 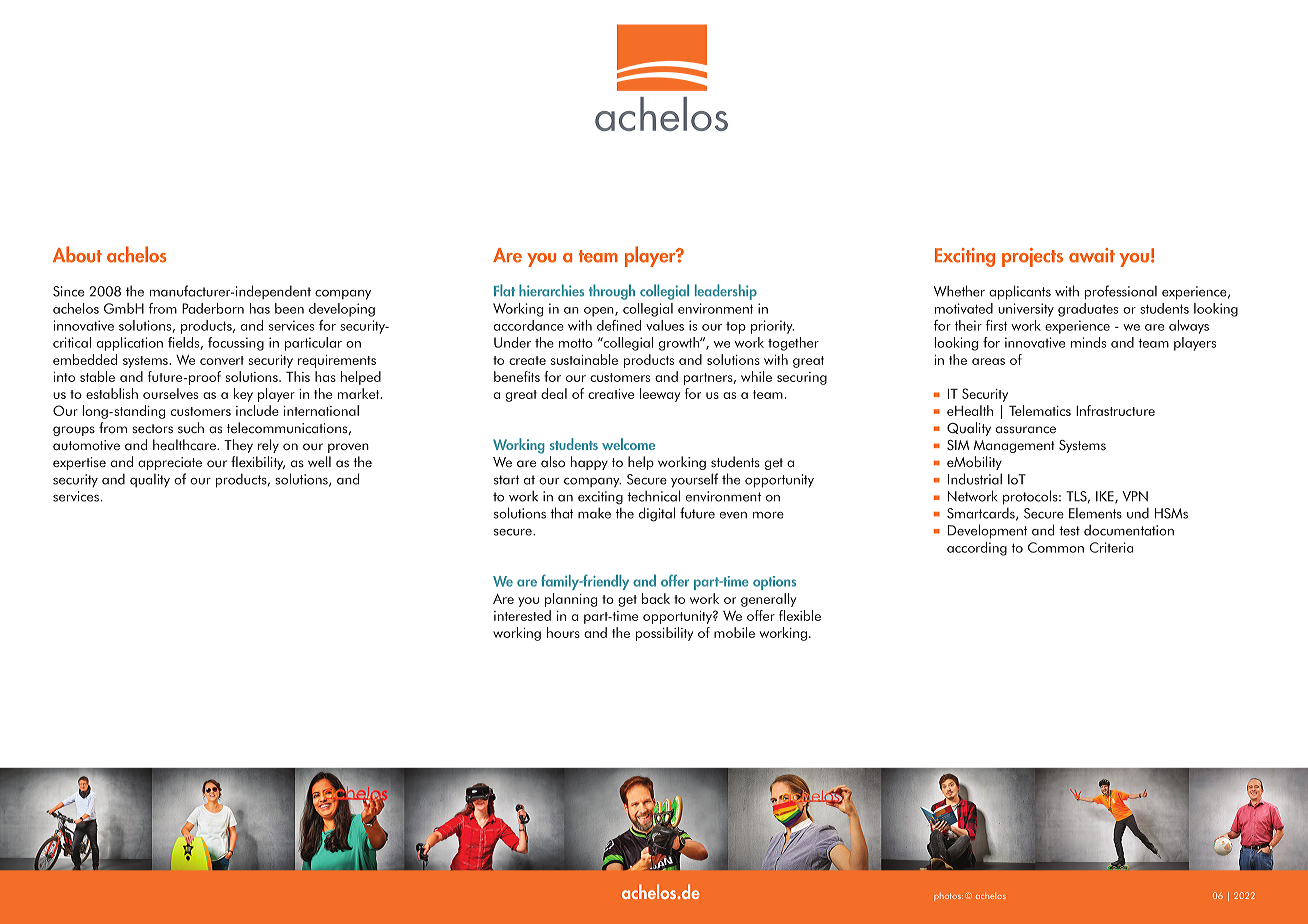 I want to click on healthcare, so click(x=185, y=444).
